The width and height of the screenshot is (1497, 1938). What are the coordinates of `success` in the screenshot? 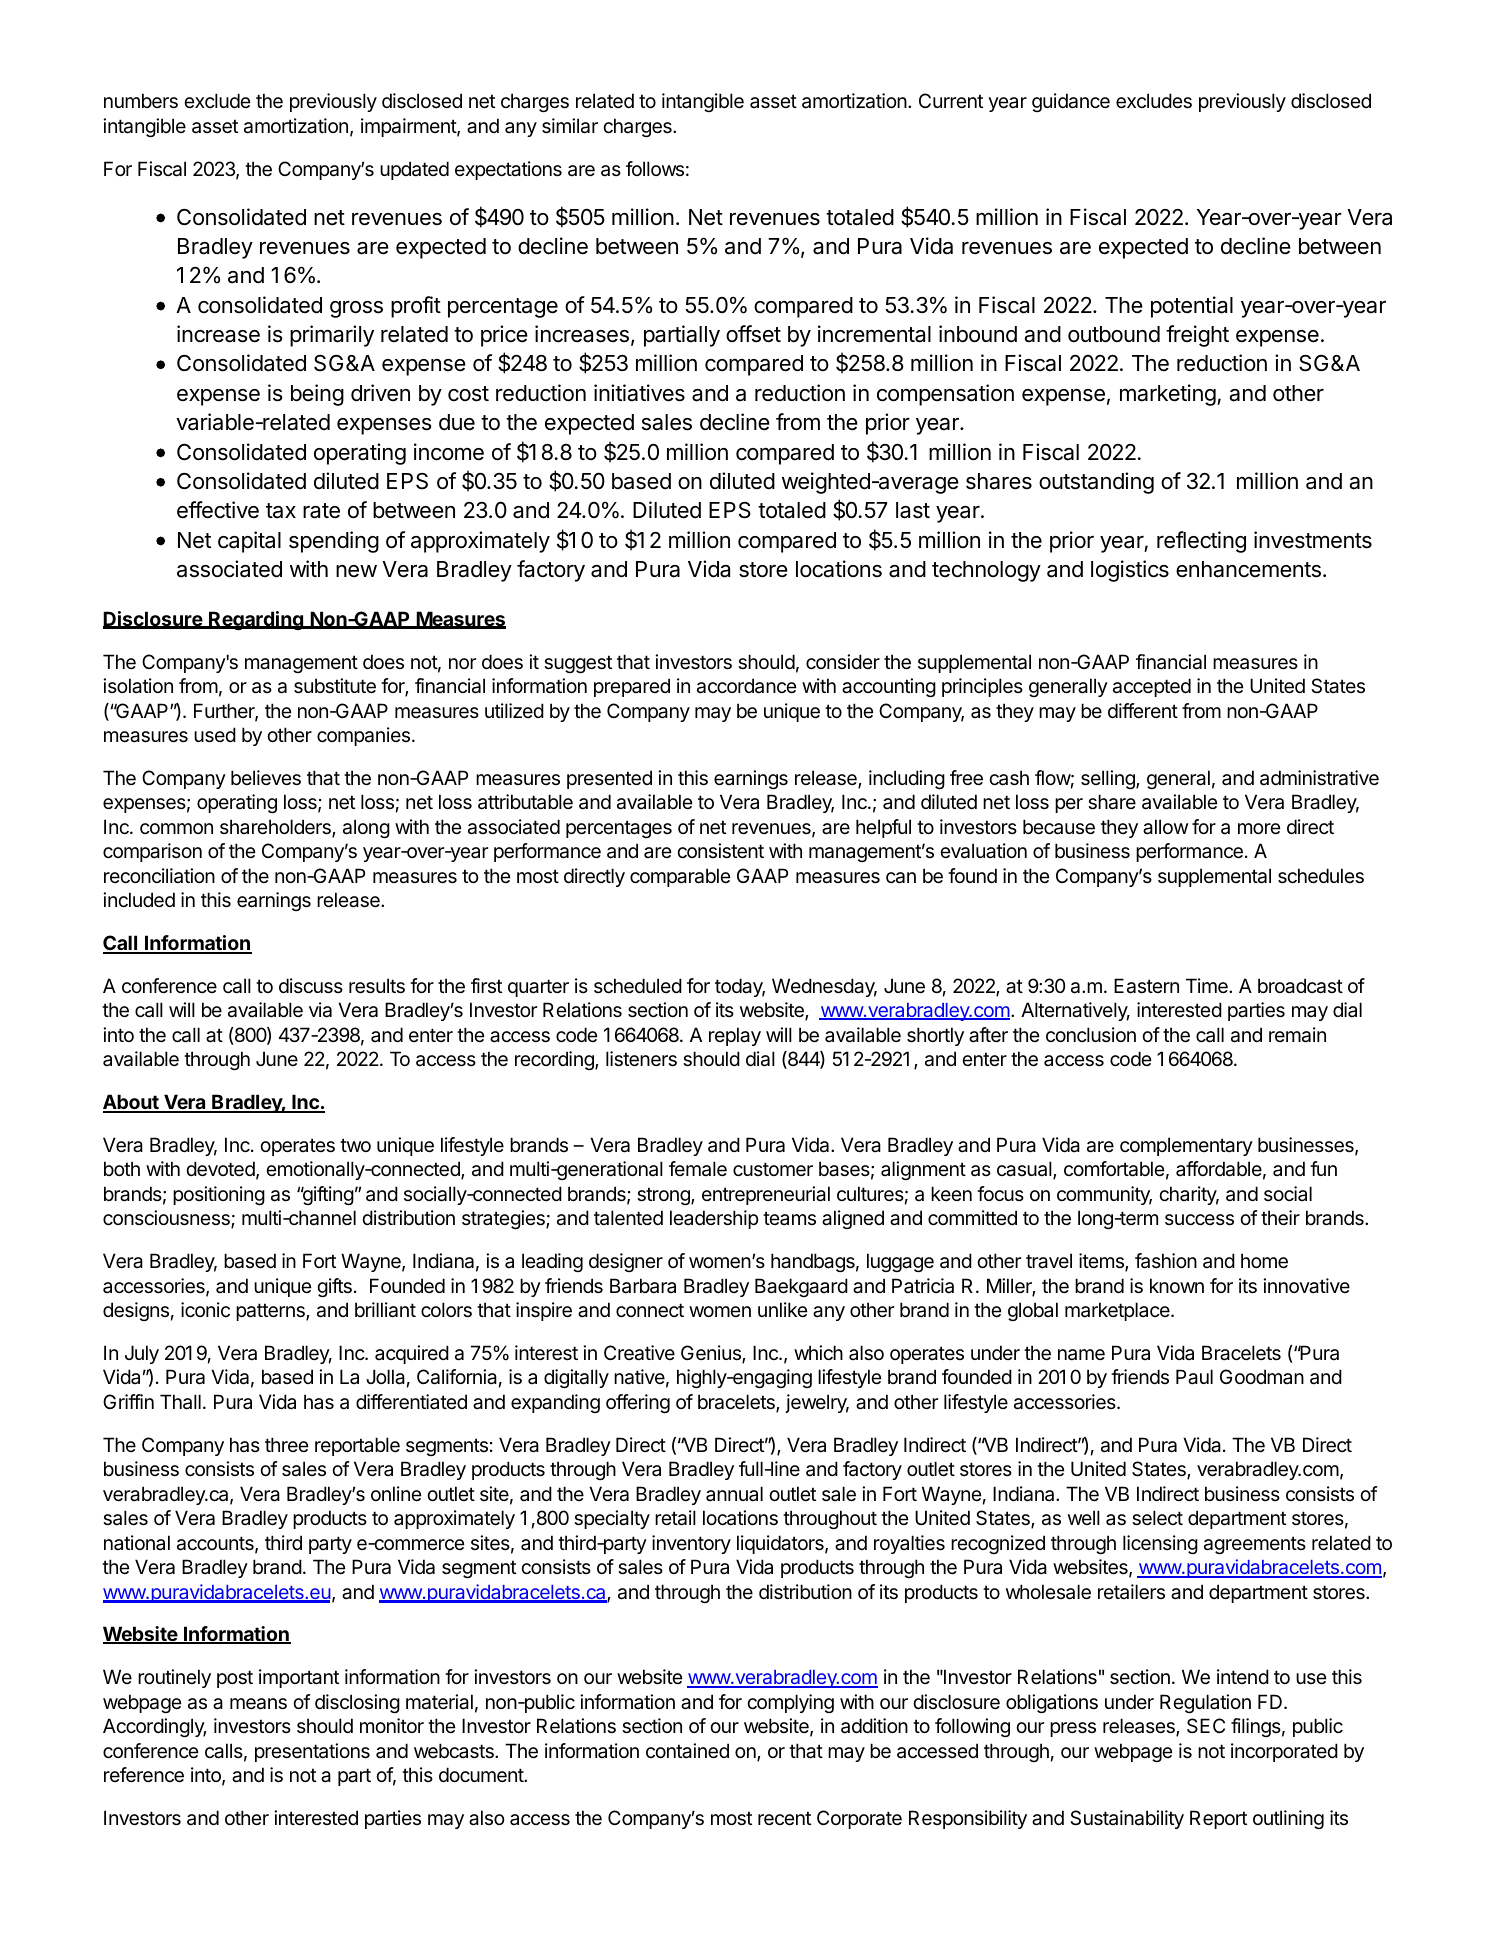 It's located at (1199, 1220).
